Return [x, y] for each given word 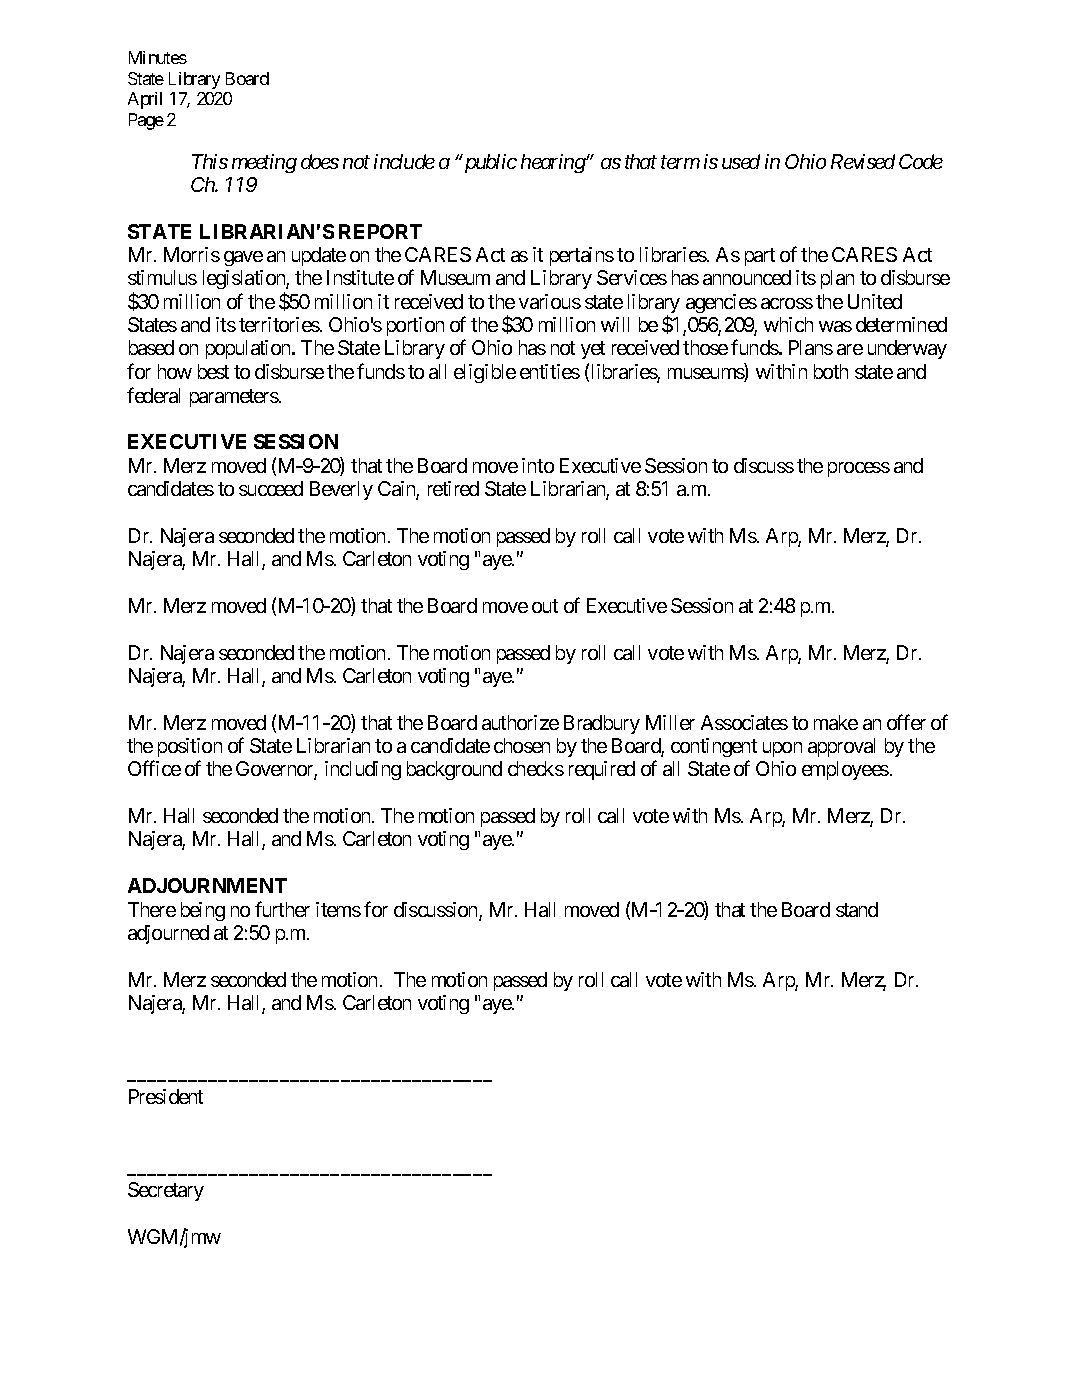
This [210, 161]
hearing [553, 163]
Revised [863, 161]
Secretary [166, 1191]
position [190, 747]
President [166, 1096]
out [545, 606]
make [836, 722]
